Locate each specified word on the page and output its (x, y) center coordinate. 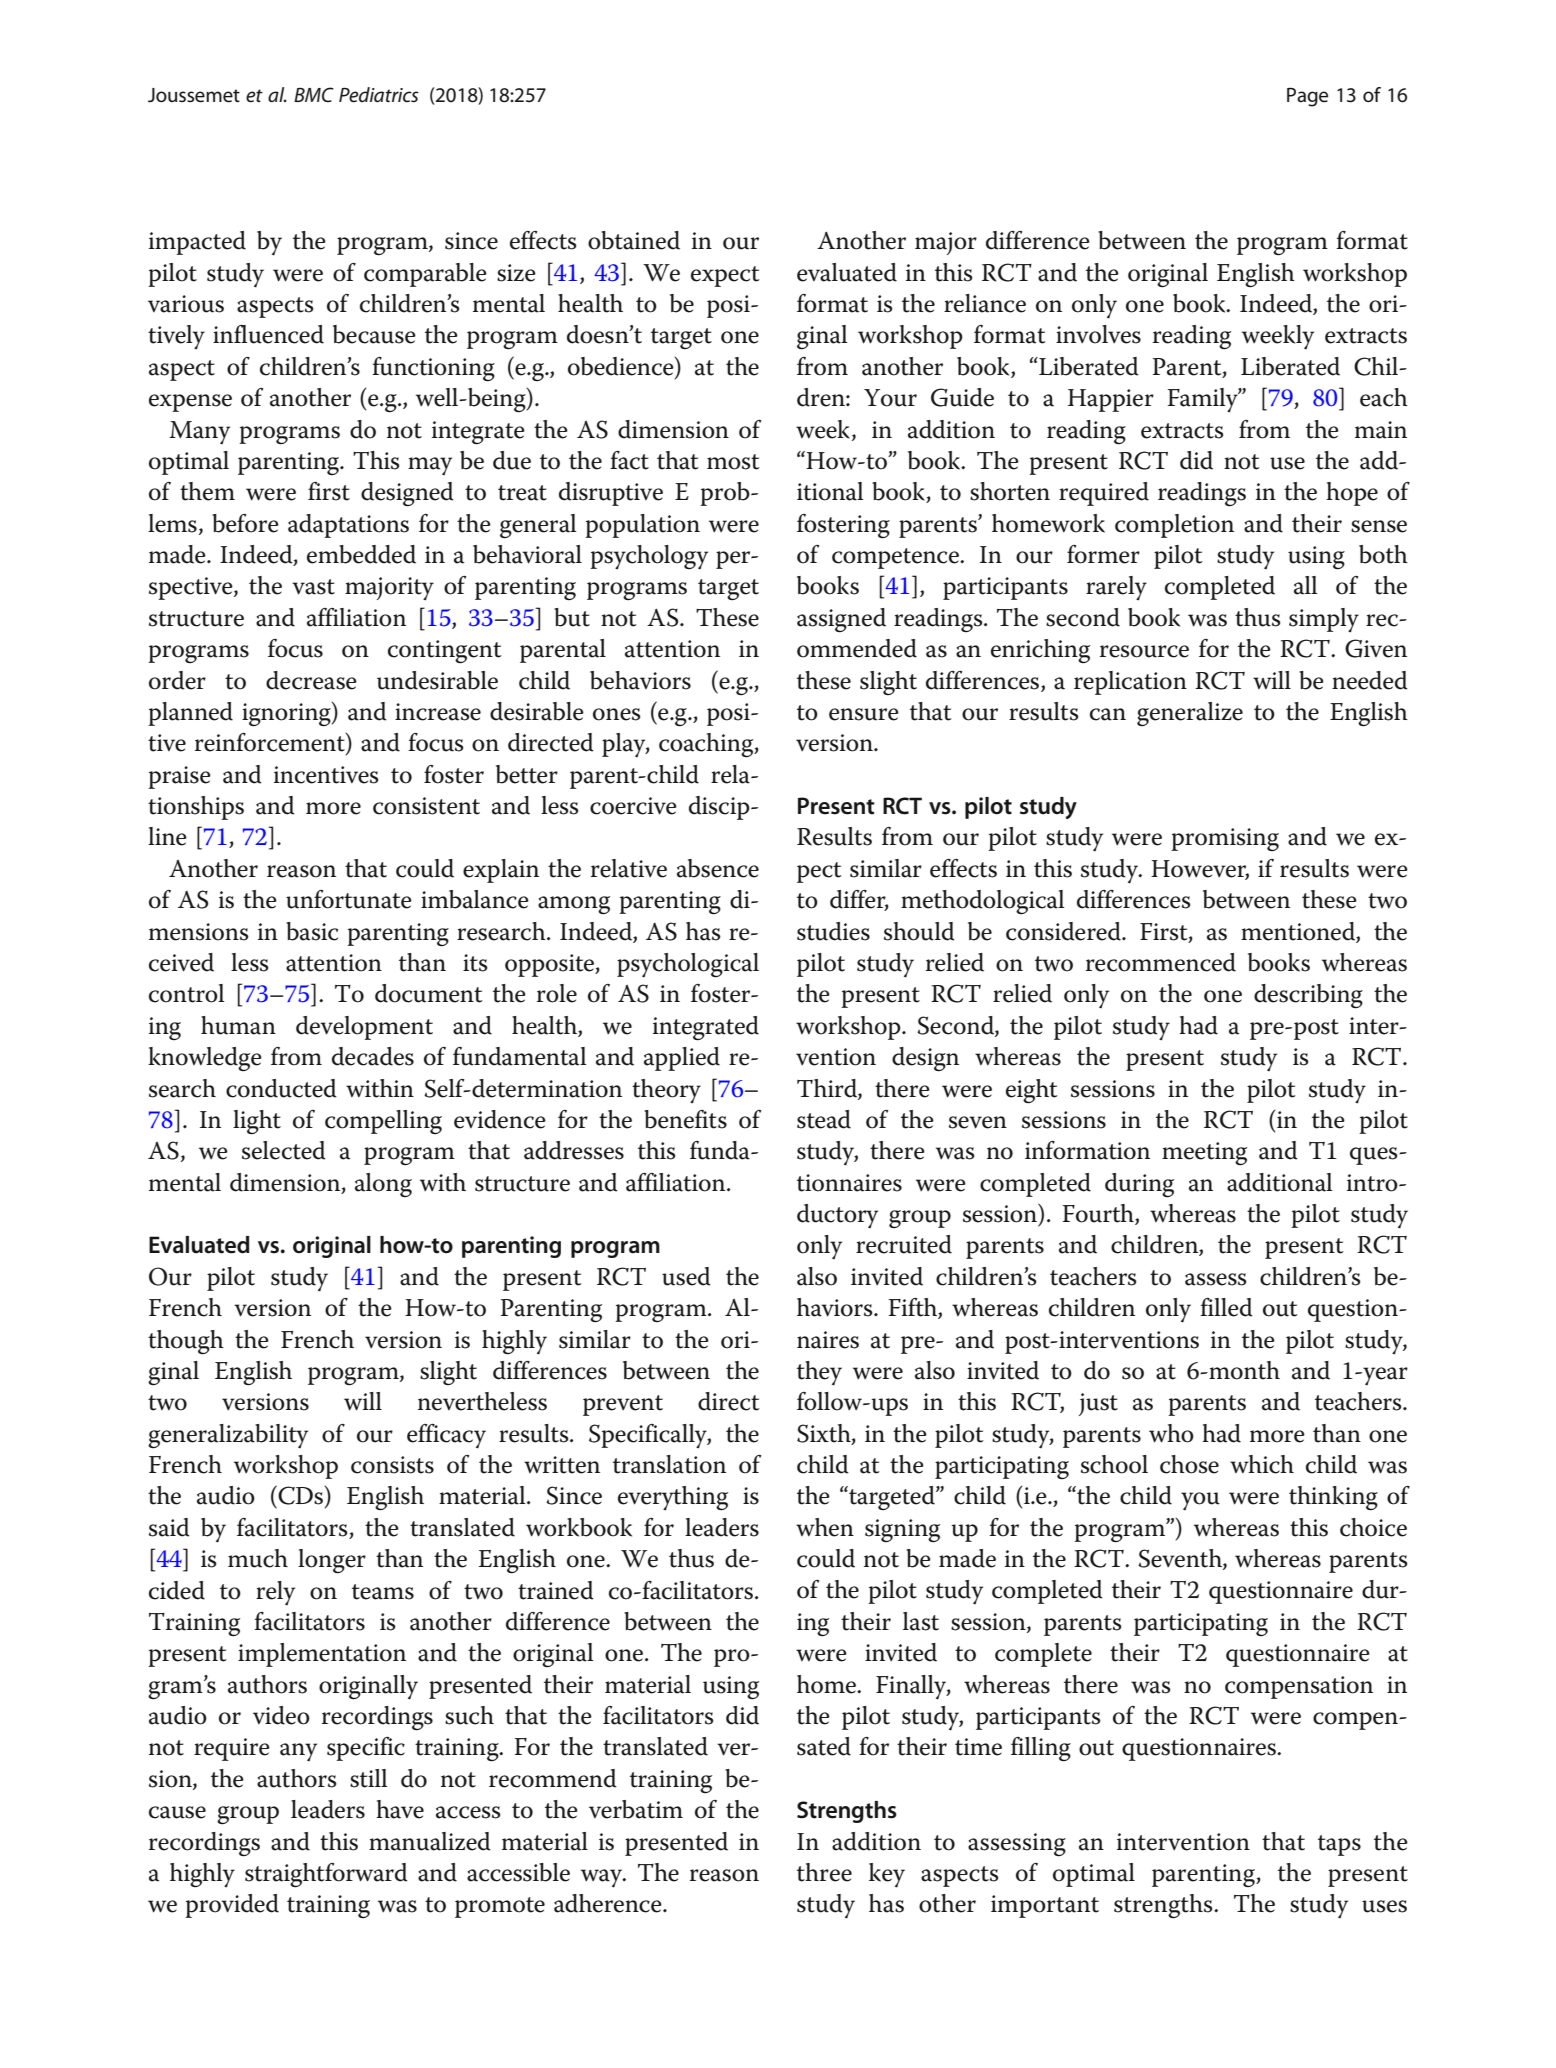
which (1262, 1464)
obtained (634, 240)
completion (1174, 526)
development (364, 1028)
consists (392, 1465)
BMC (314, 95)
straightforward (326, 1875)
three (824, 1872)
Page (1307, 97)
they (819, 1373)
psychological (688, 965)
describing (1308, 996)
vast (313, 587)
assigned (841, 620)
